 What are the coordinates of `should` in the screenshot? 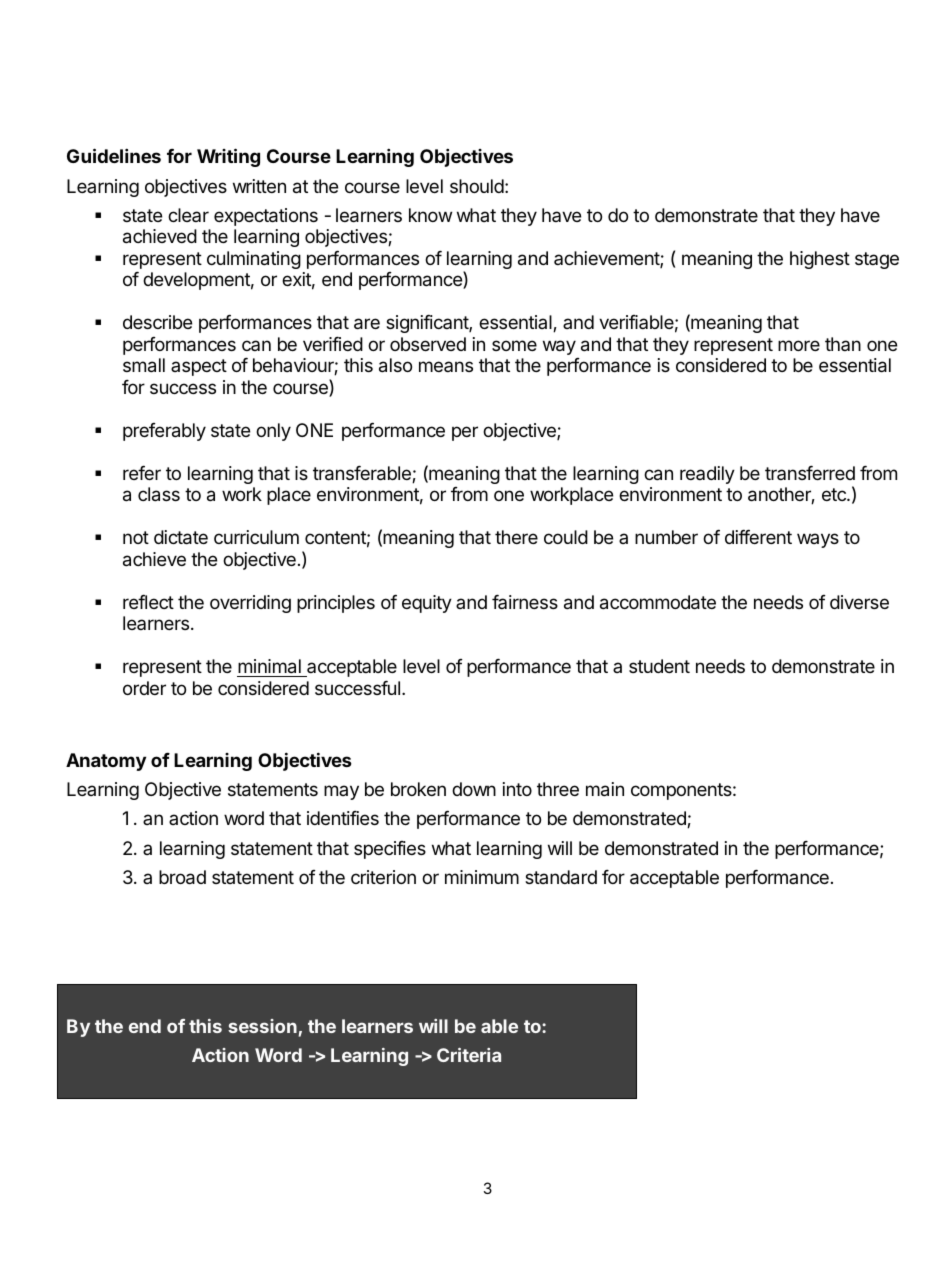 It's located at (477, 186).
